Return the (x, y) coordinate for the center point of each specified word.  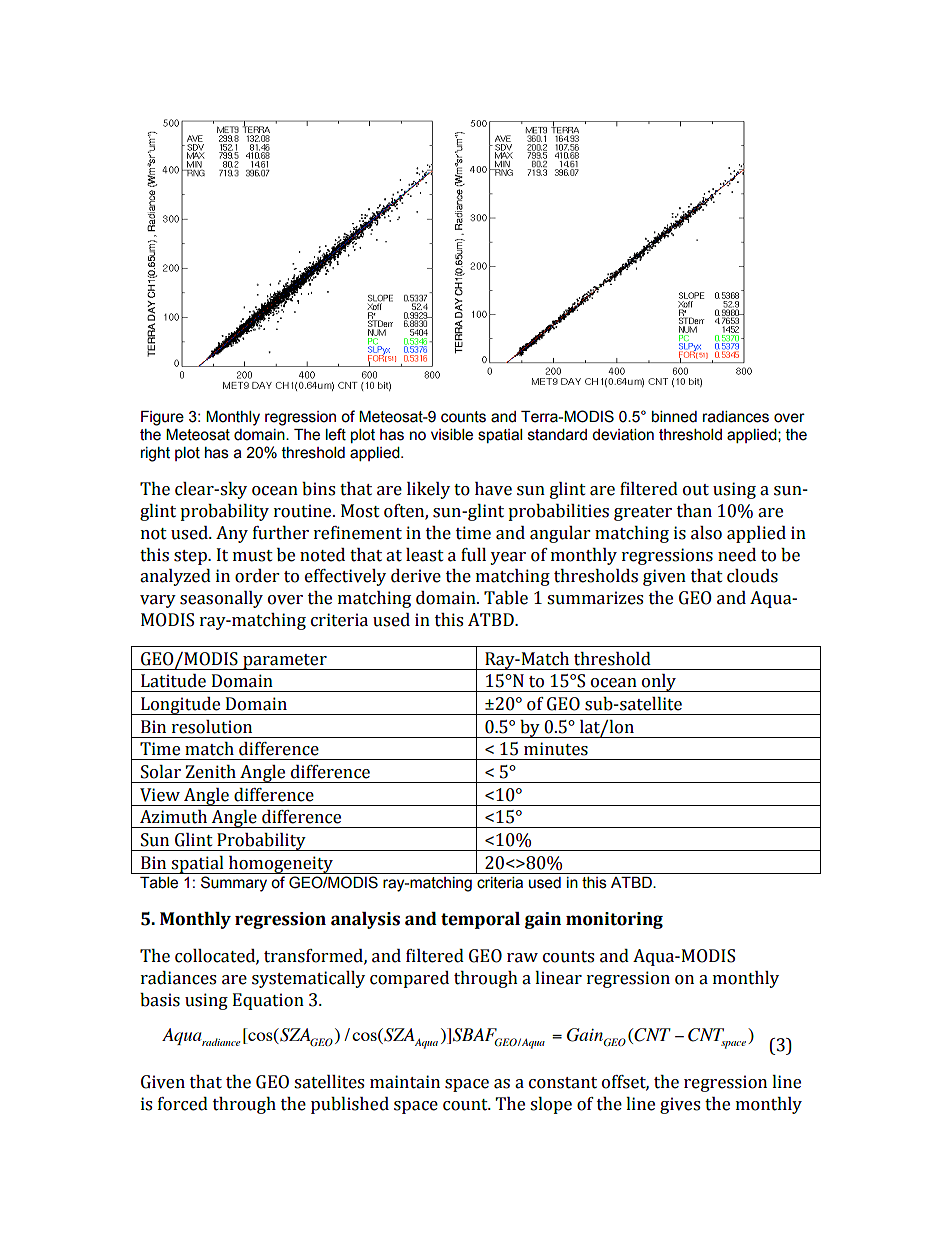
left (336, 434)
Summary (234, 884)
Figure (162, 418)
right (155, 454)
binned (674, 417)
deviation (623, 435)
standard (557, 435)
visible (452, 435)
